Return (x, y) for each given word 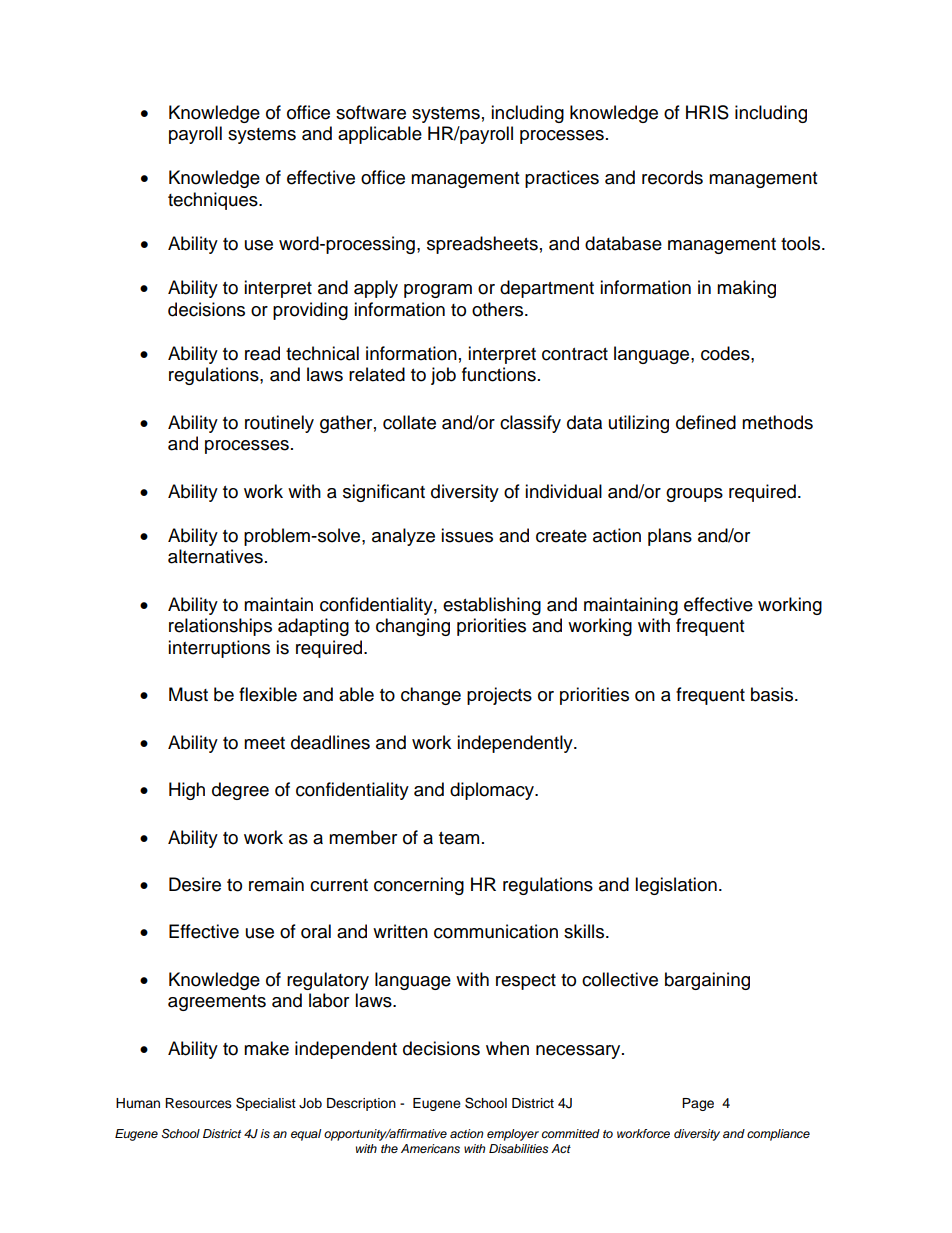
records (672, 177)
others (499, 309)
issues (467, 535)
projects (499, 696)
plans (670, 537)
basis (773, 694)
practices (562, 179)
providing (310, 311)
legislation (676, 886)
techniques (214, 201)
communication (496, 931)
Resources (198, 1103)
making (746, 289)
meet (264, 743)
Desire (195, 884)
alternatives (215, 556)
